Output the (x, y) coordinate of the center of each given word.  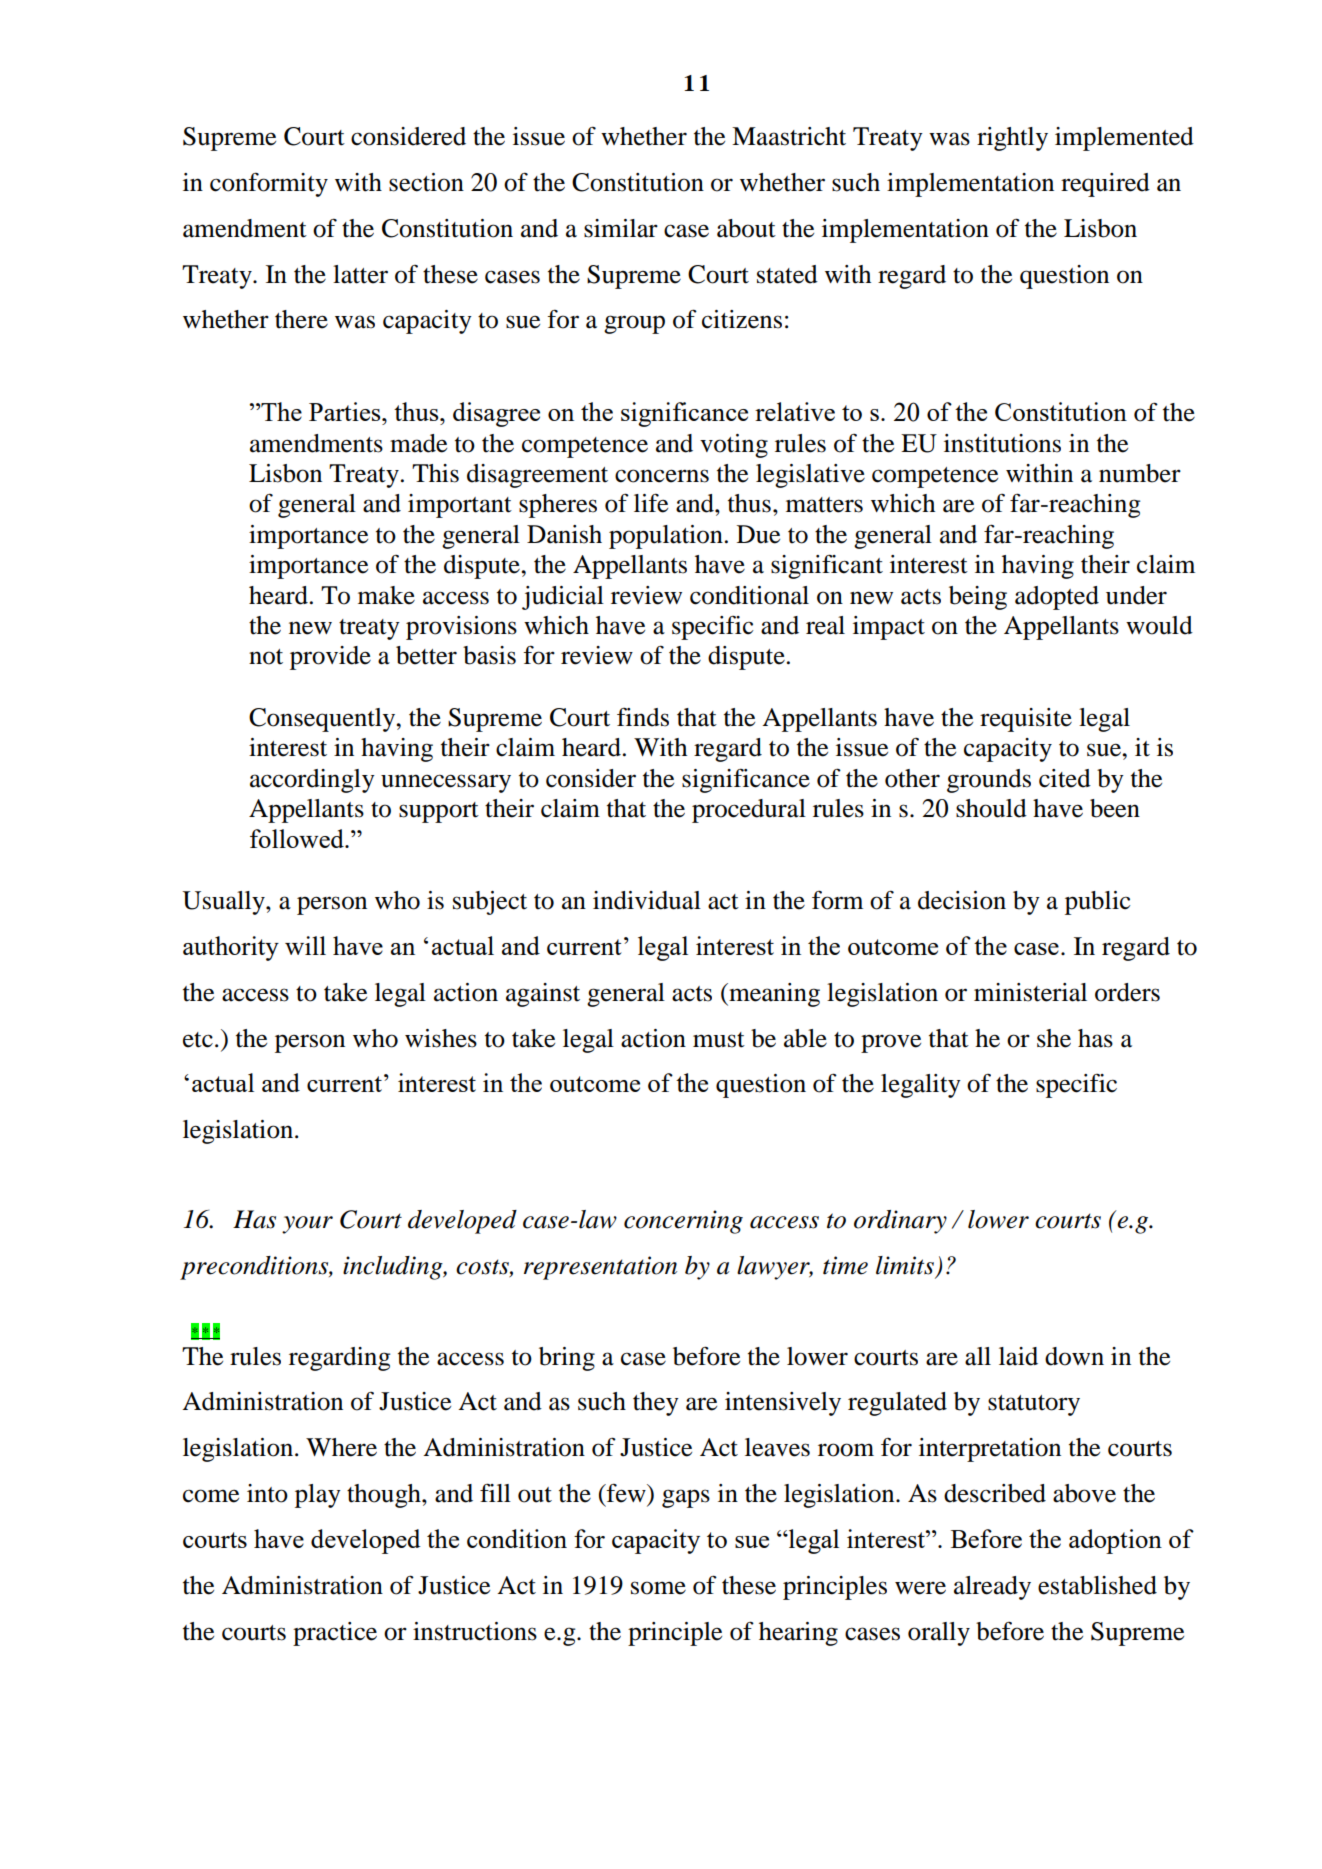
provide (330, 658)
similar (621, 228)
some (658, 1588)
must (719, 1040)
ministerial (1030, 992)
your (307, 1225)
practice (335, 1634)
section (426, 182)
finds (643, 717)
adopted (1057, 598)
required (1105, 185)
